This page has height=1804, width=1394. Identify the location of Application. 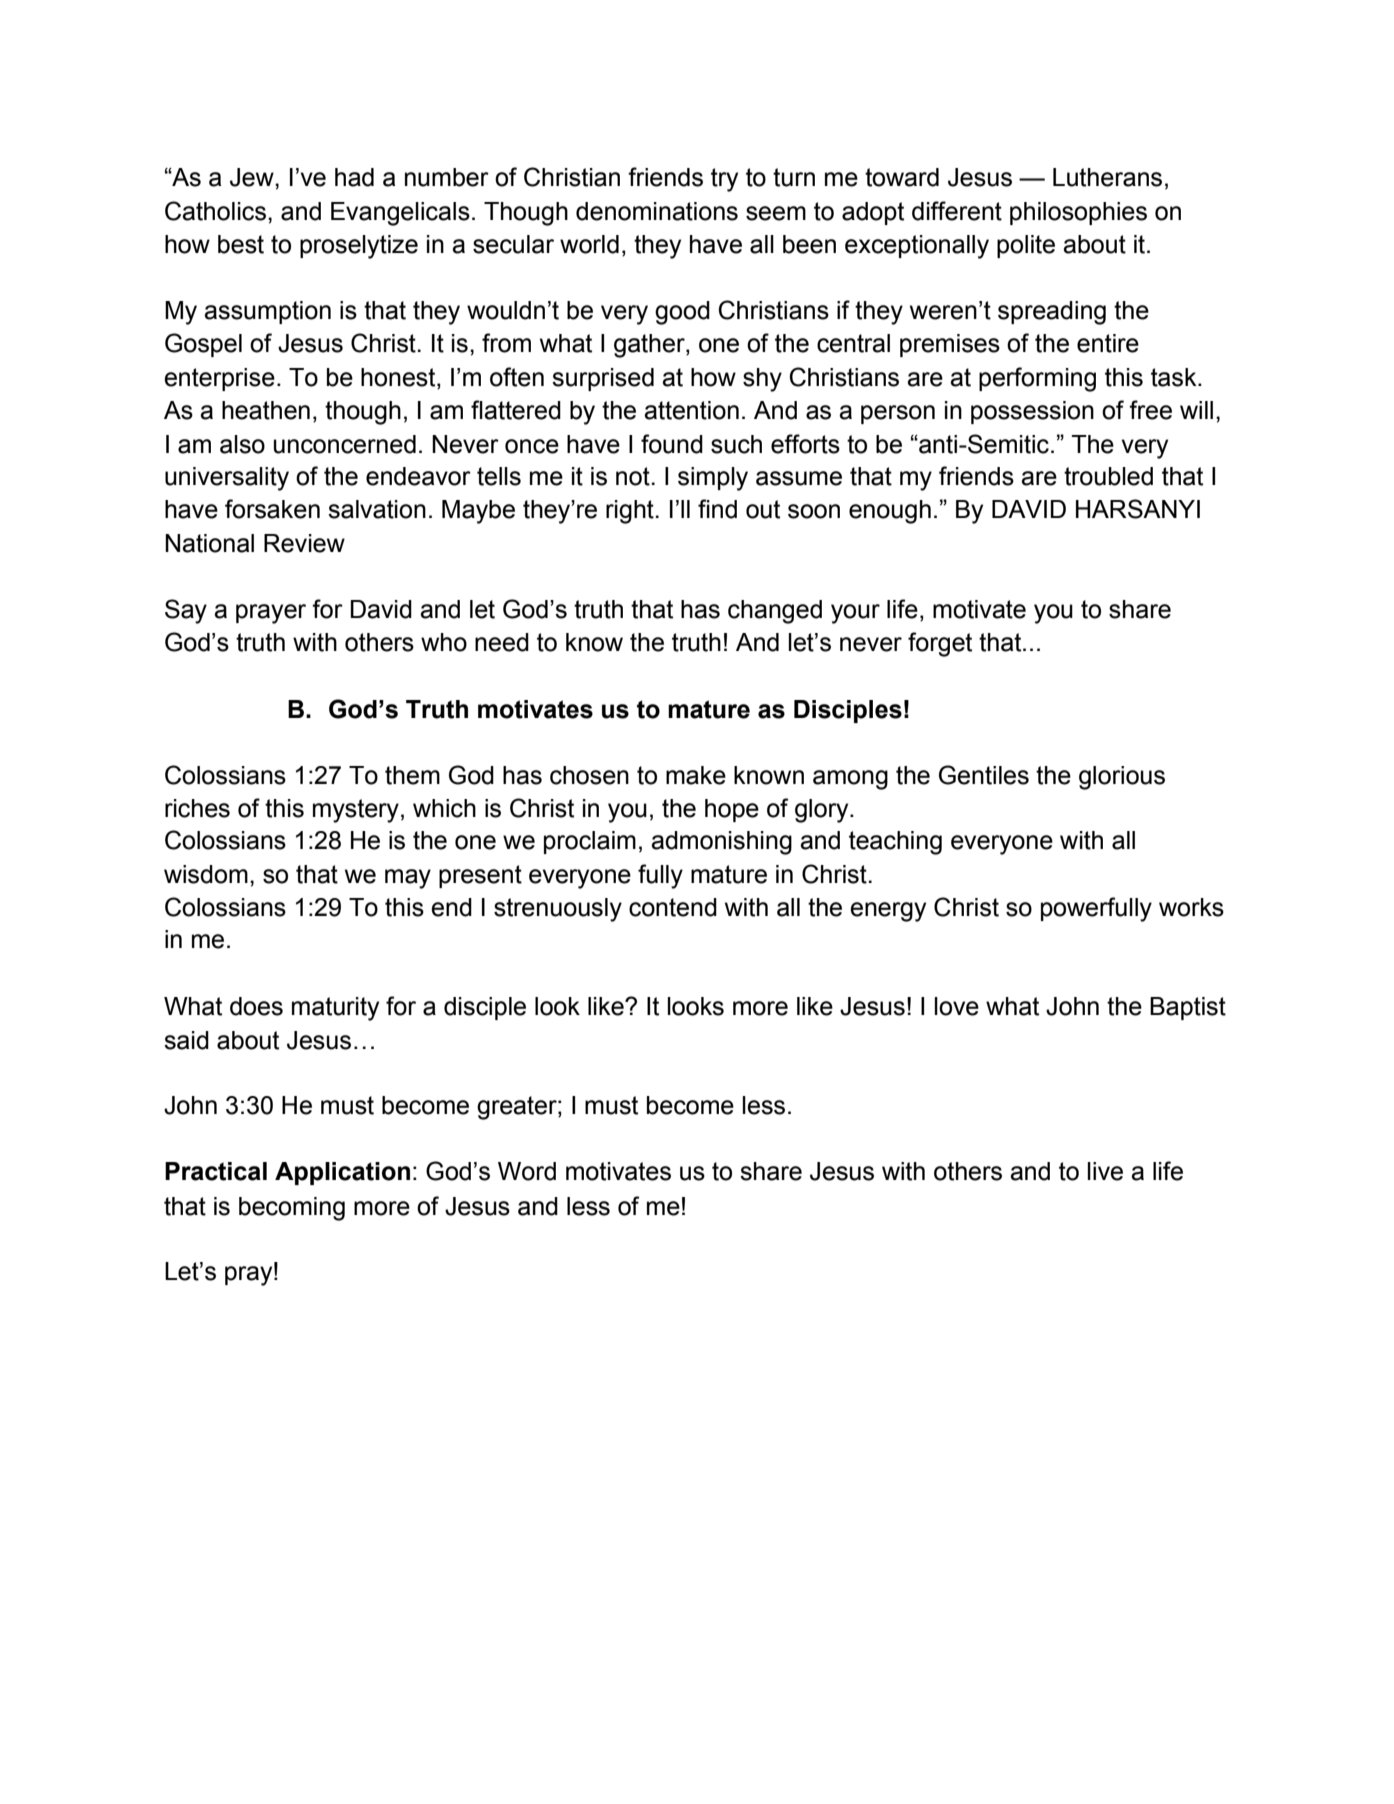
(342, 1173).
